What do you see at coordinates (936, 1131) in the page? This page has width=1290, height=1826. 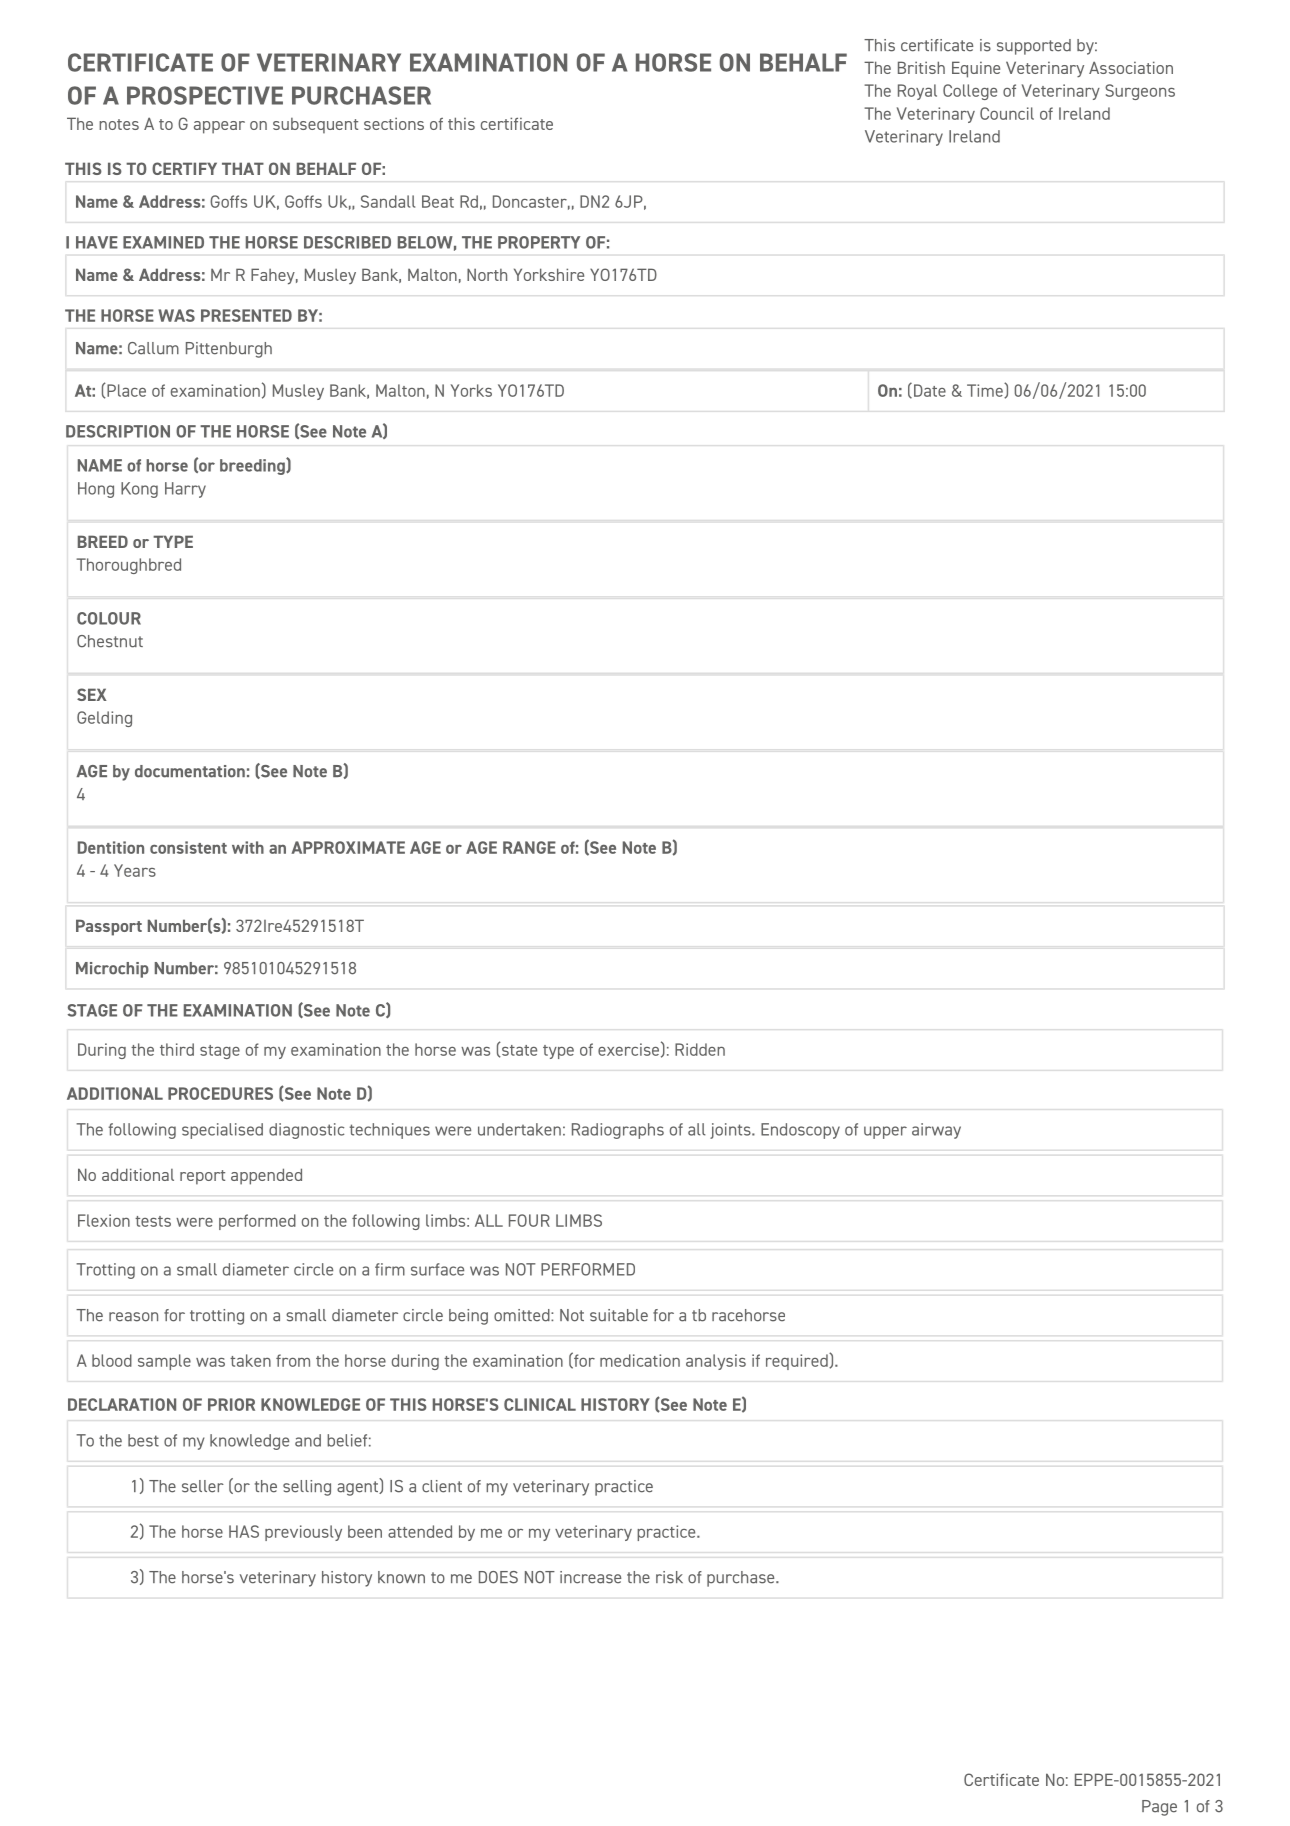 I see `airway` at bounding box center [936, 1131].
